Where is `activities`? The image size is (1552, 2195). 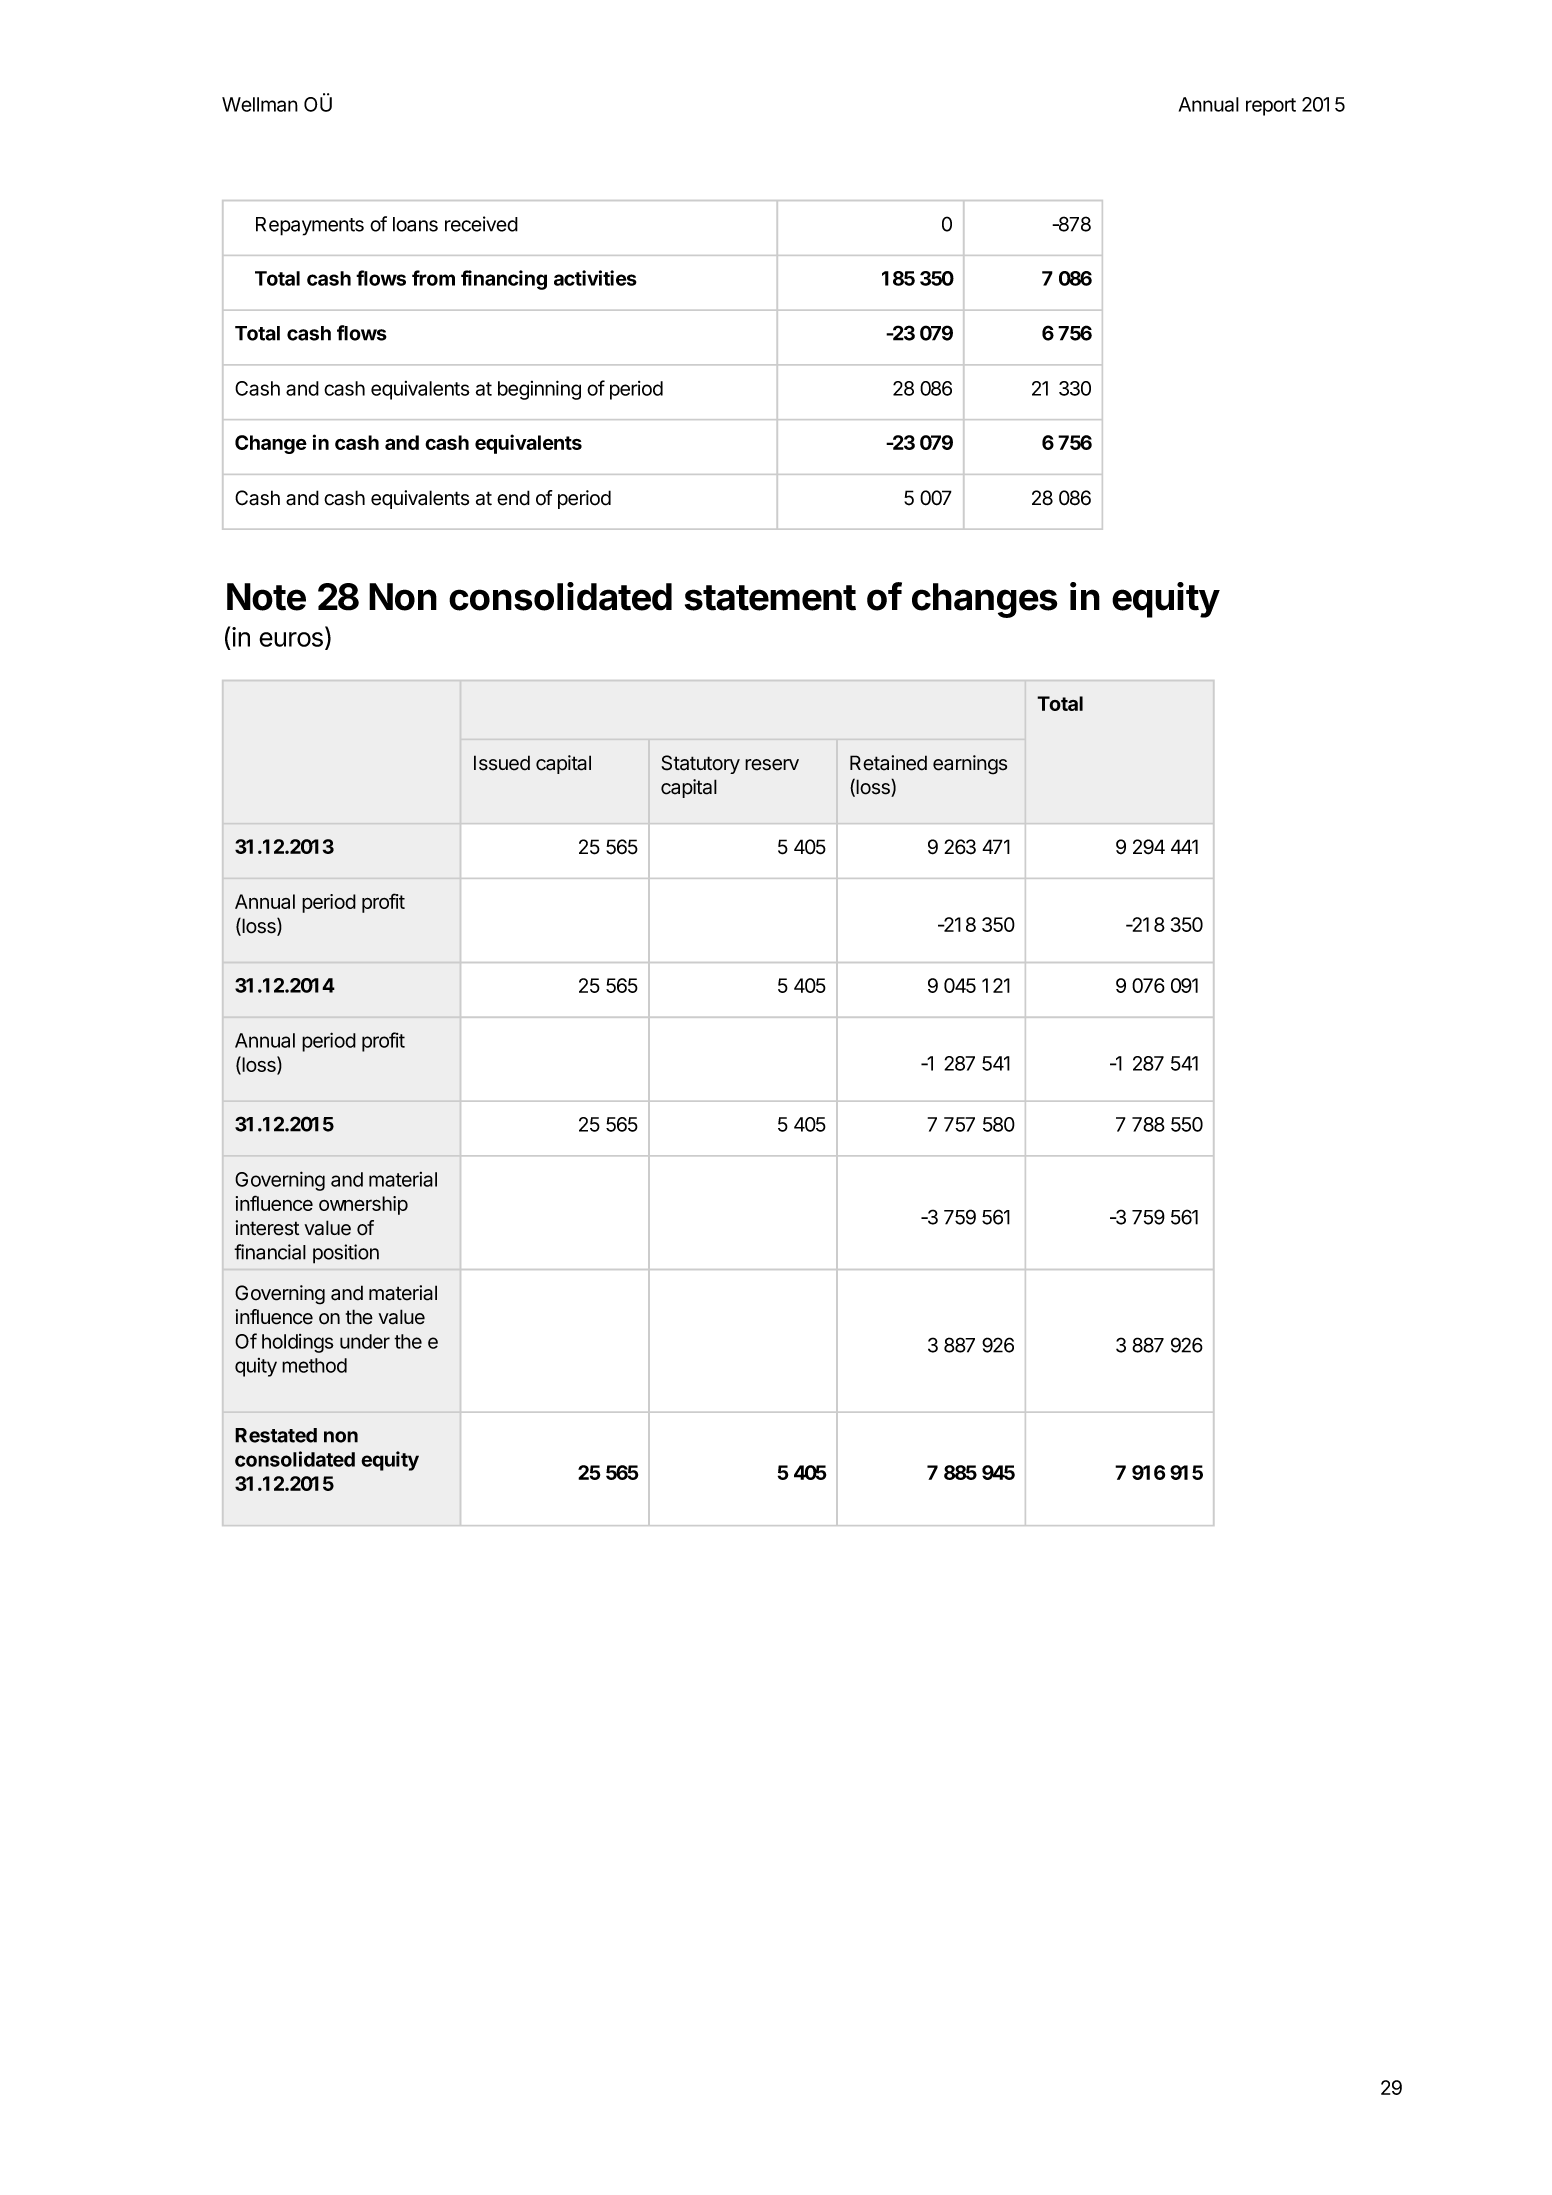
activities is located at coordinates (595, 278).
